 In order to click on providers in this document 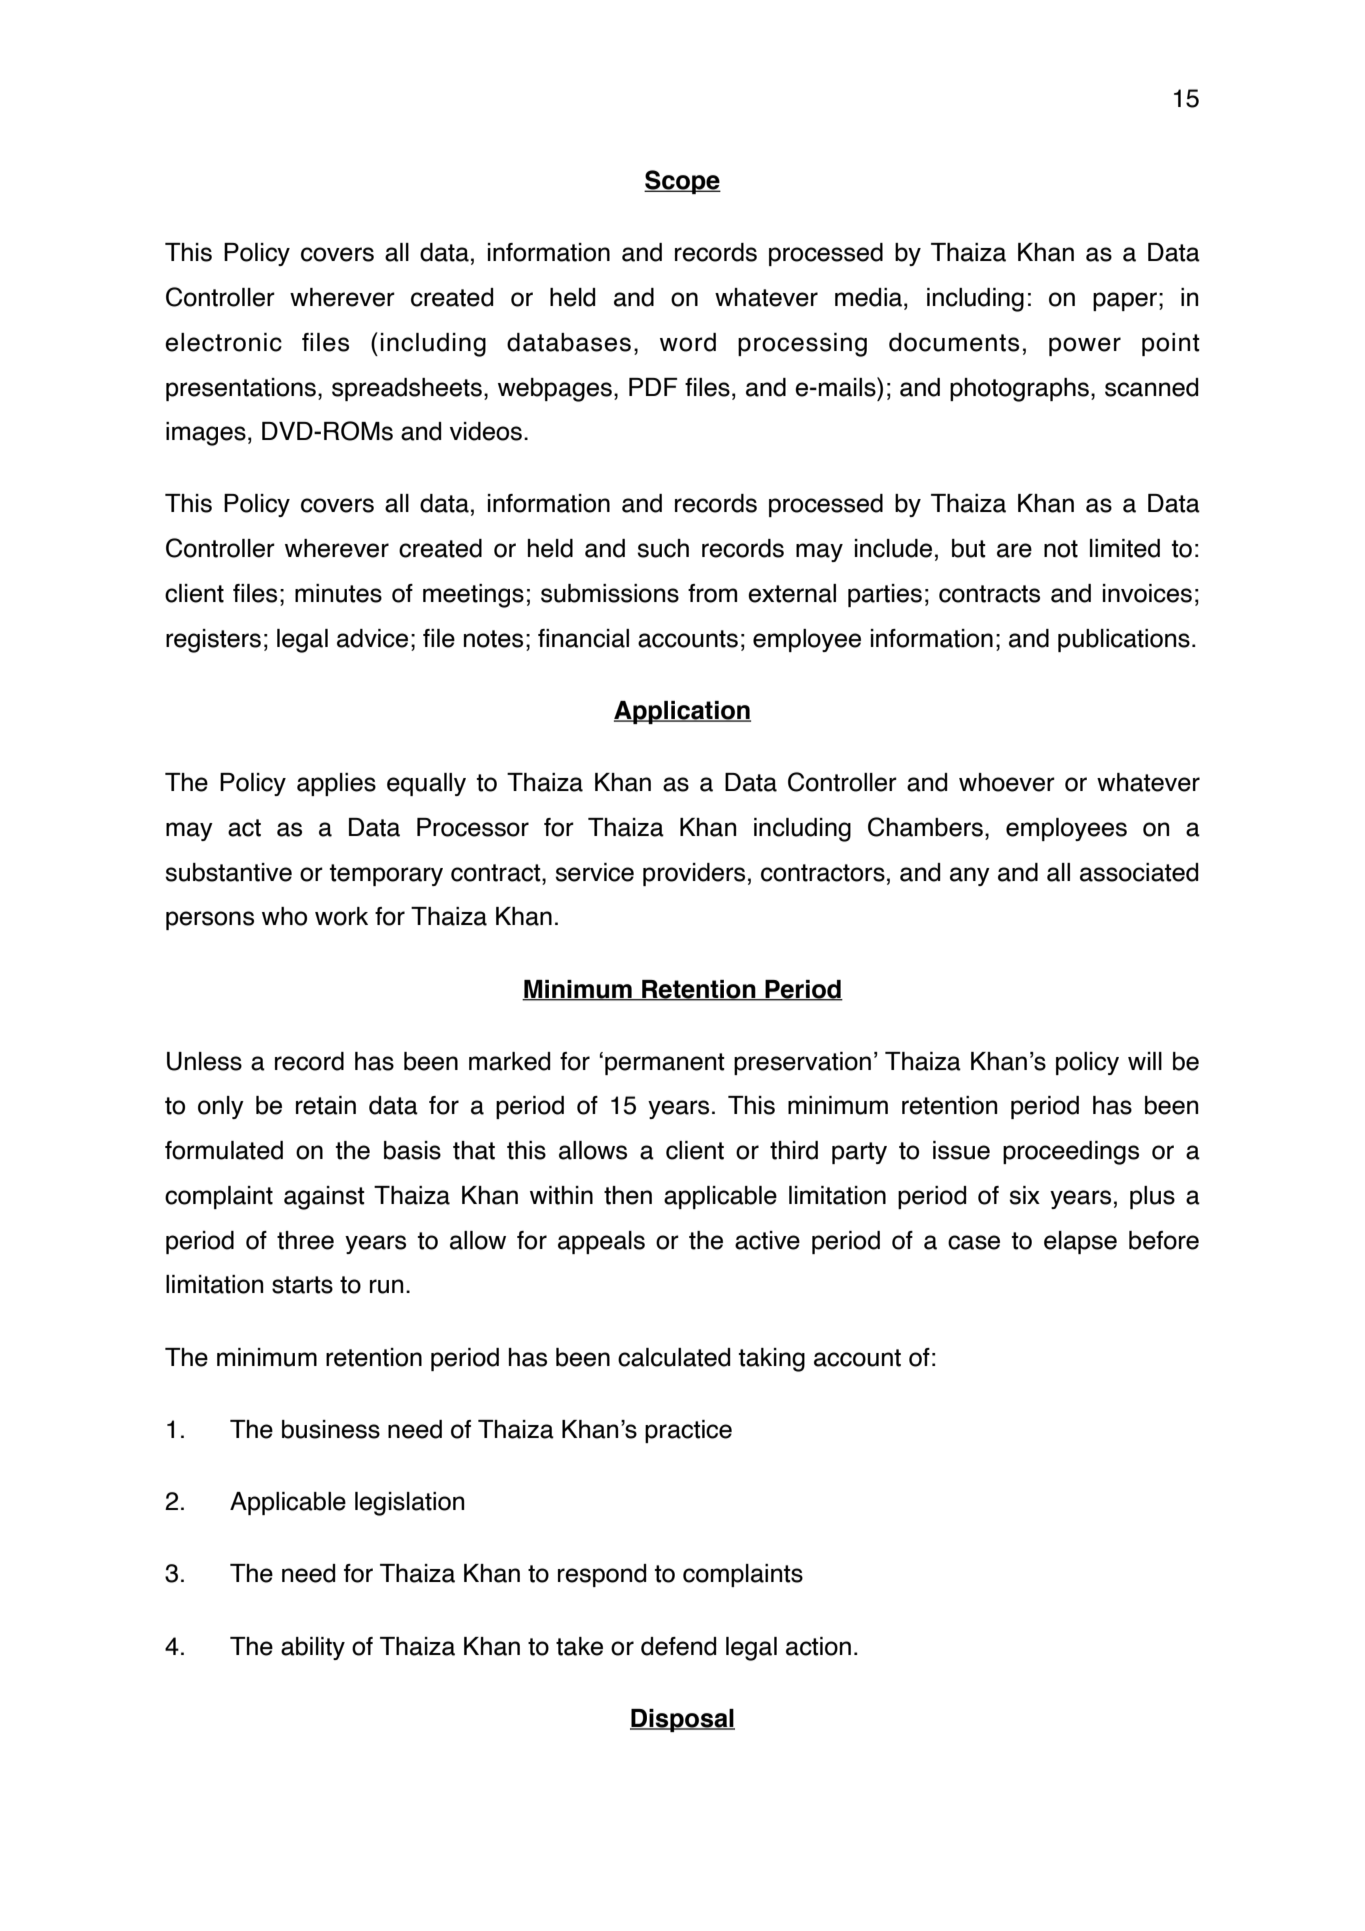, I will do `click(694, 874)`.
